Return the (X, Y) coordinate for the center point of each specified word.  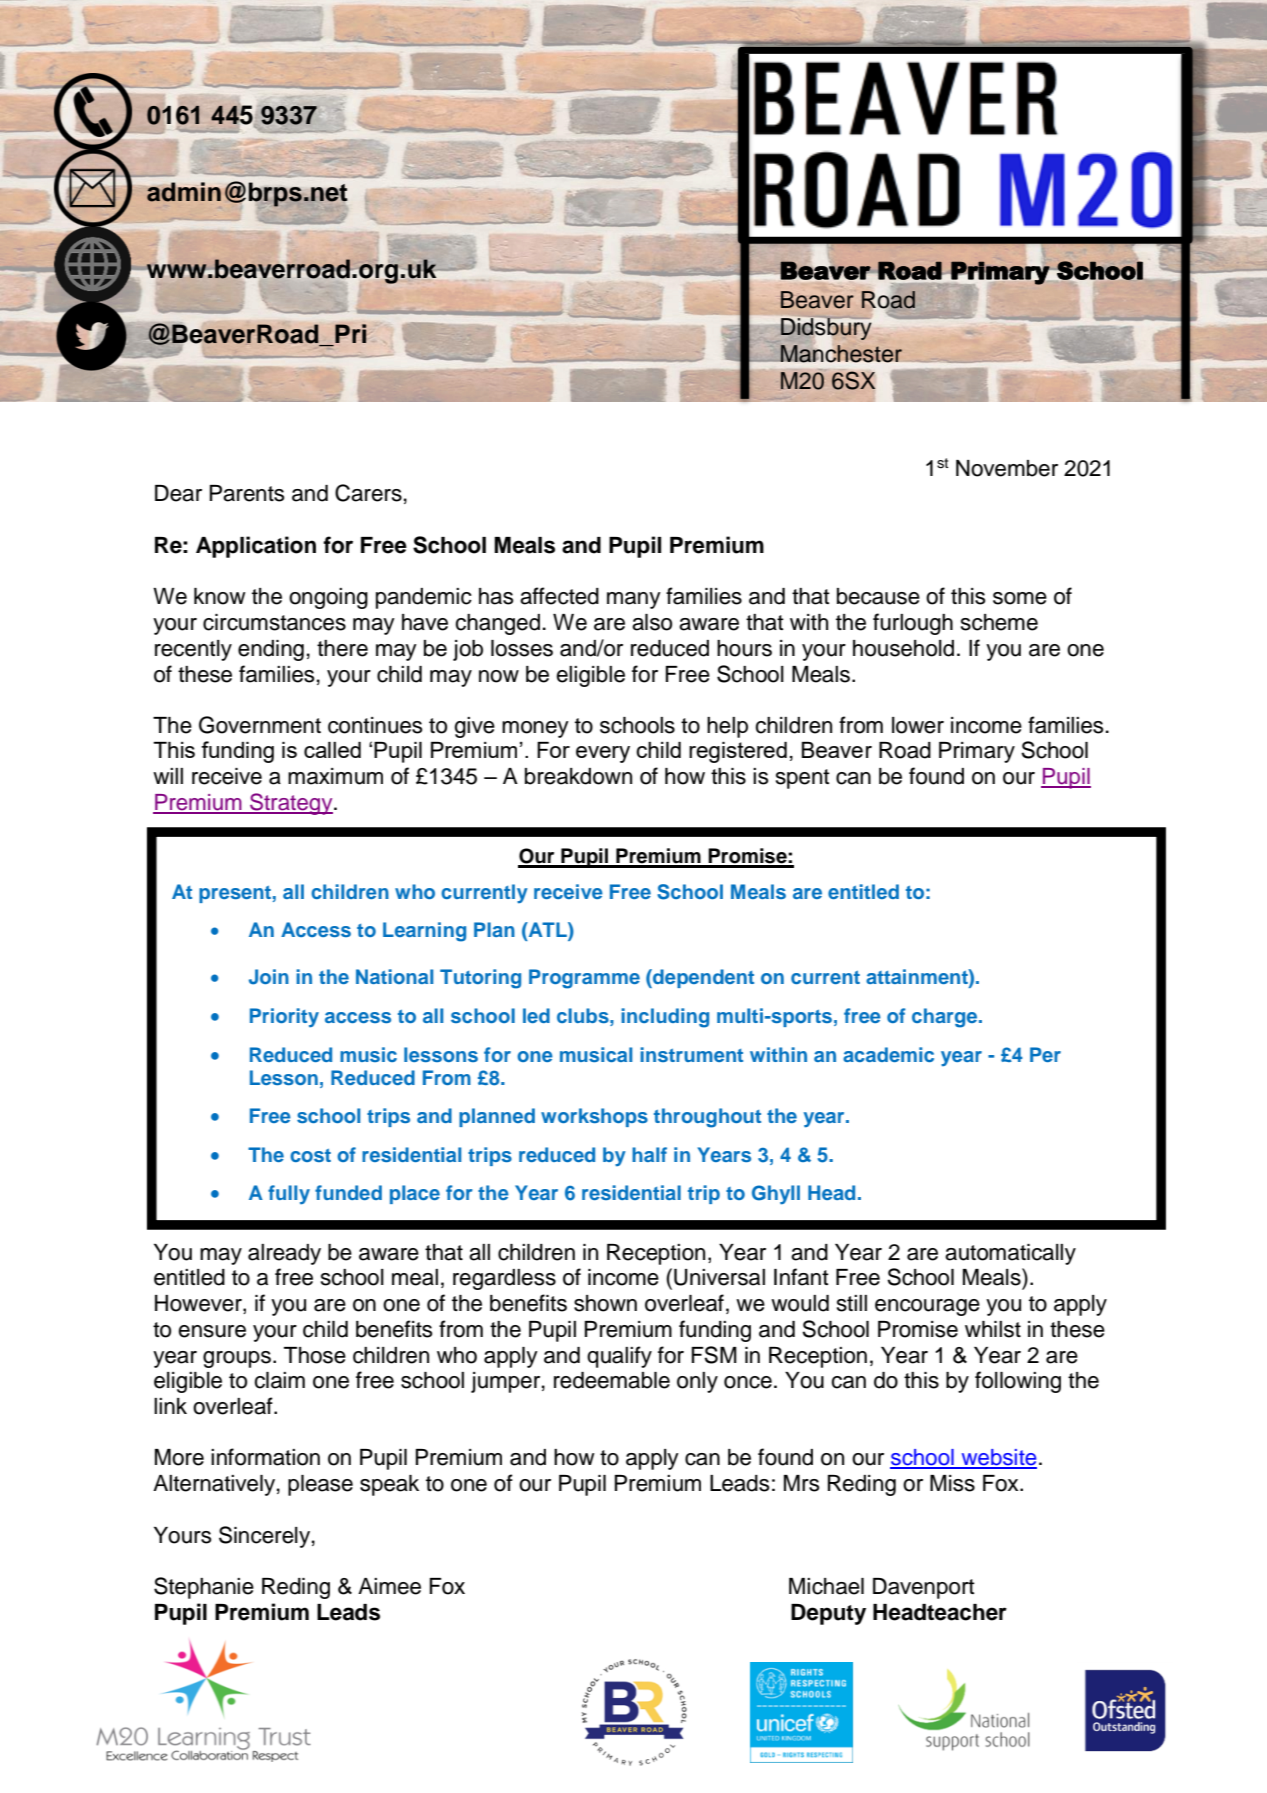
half (649, 1154)
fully (289, 1195)
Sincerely (264, 1537)
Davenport (924, 1588)
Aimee (389, 1586)
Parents (247, 493)
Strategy (291, 804)
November (1007, 468)
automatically (1010, 1254)
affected (559, 596)
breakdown (578, 776)
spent (803, 779)
